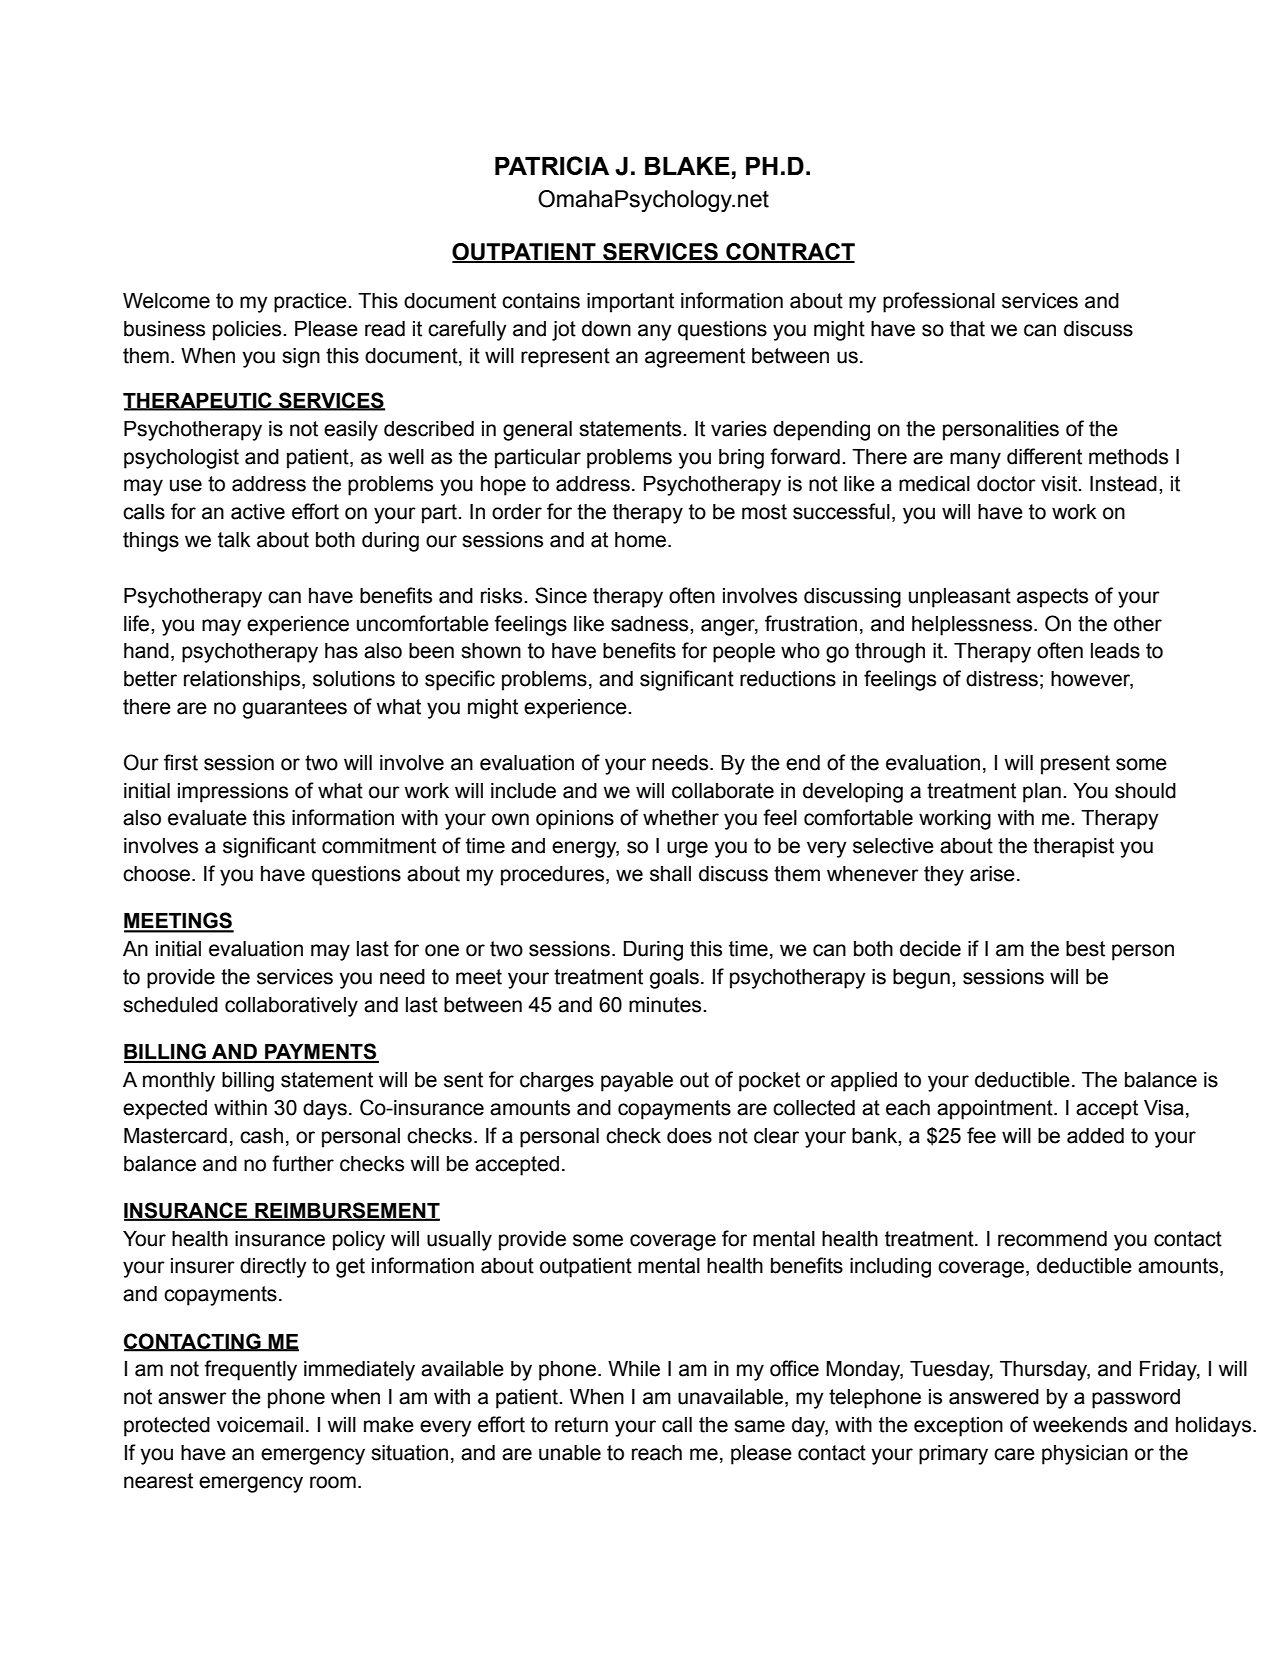  What do you see at coordinates (581, 1425) in the document?
I see `return` at bounding box center [581, 1425].
